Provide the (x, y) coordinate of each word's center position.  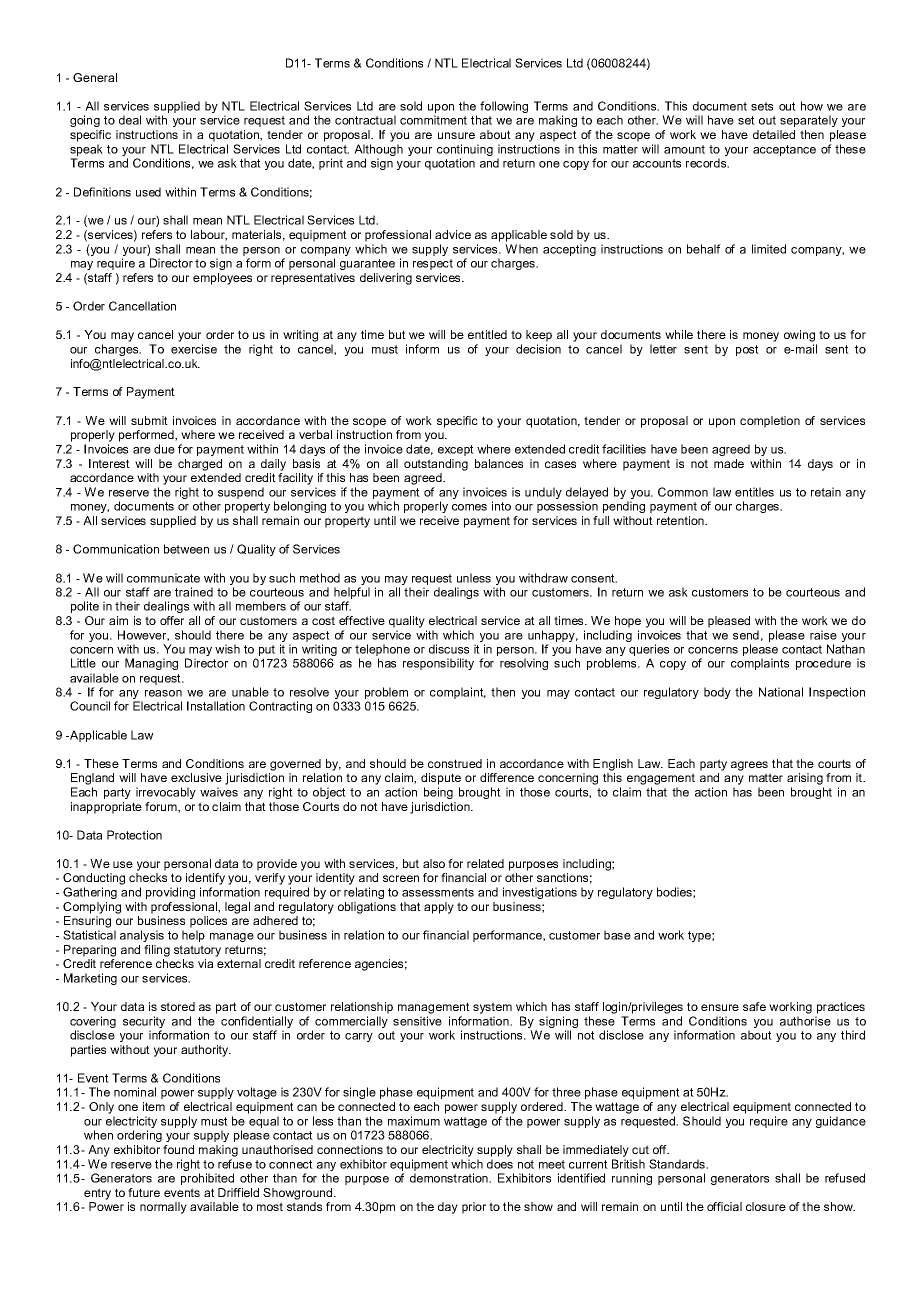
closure (766, 1206)
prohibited (207, 1179)
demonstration (450, 1178)
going (85, 121)
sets (762, 106)
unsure (456, 135)
